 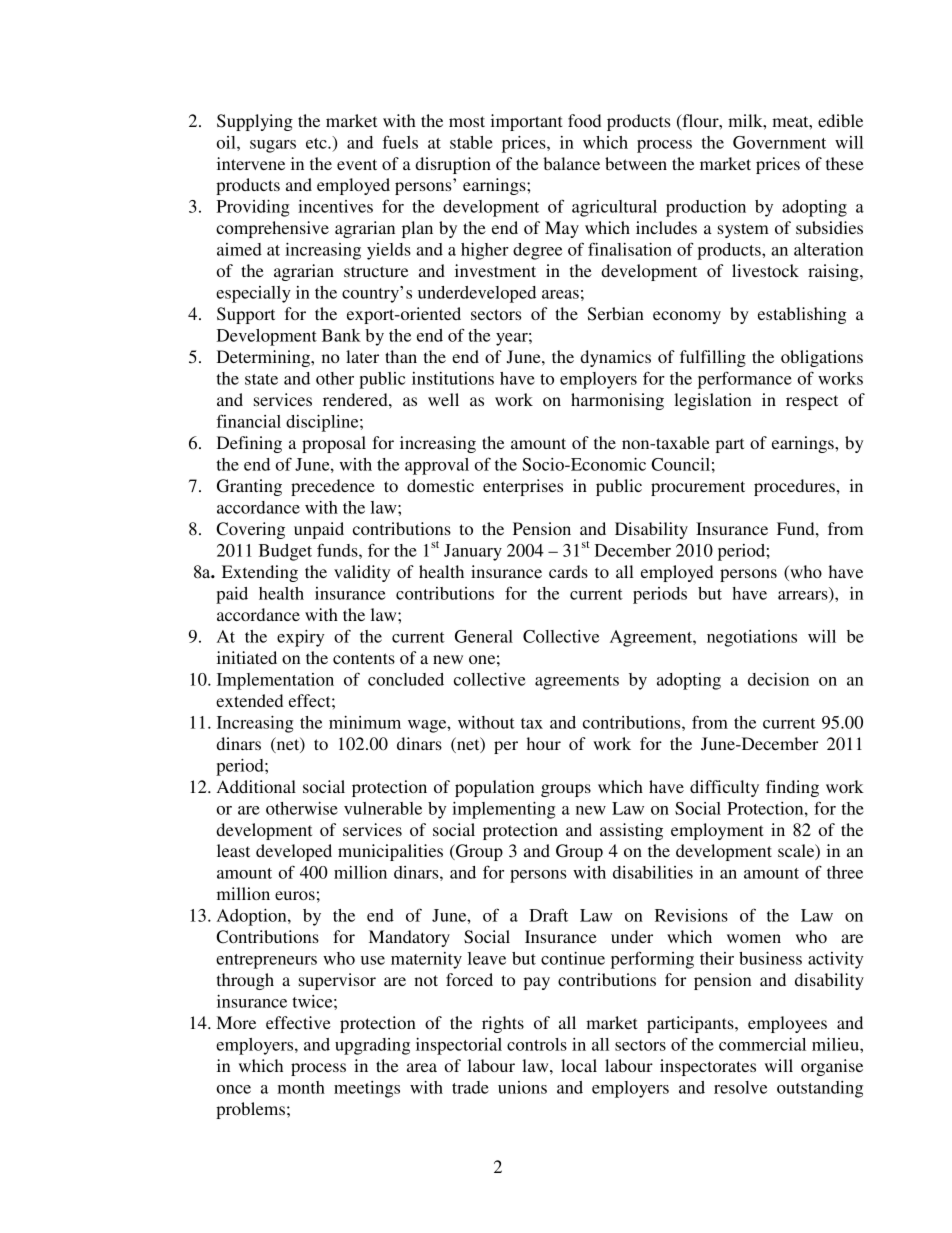 I want to click on expiry, so click(x=300, y=638).
